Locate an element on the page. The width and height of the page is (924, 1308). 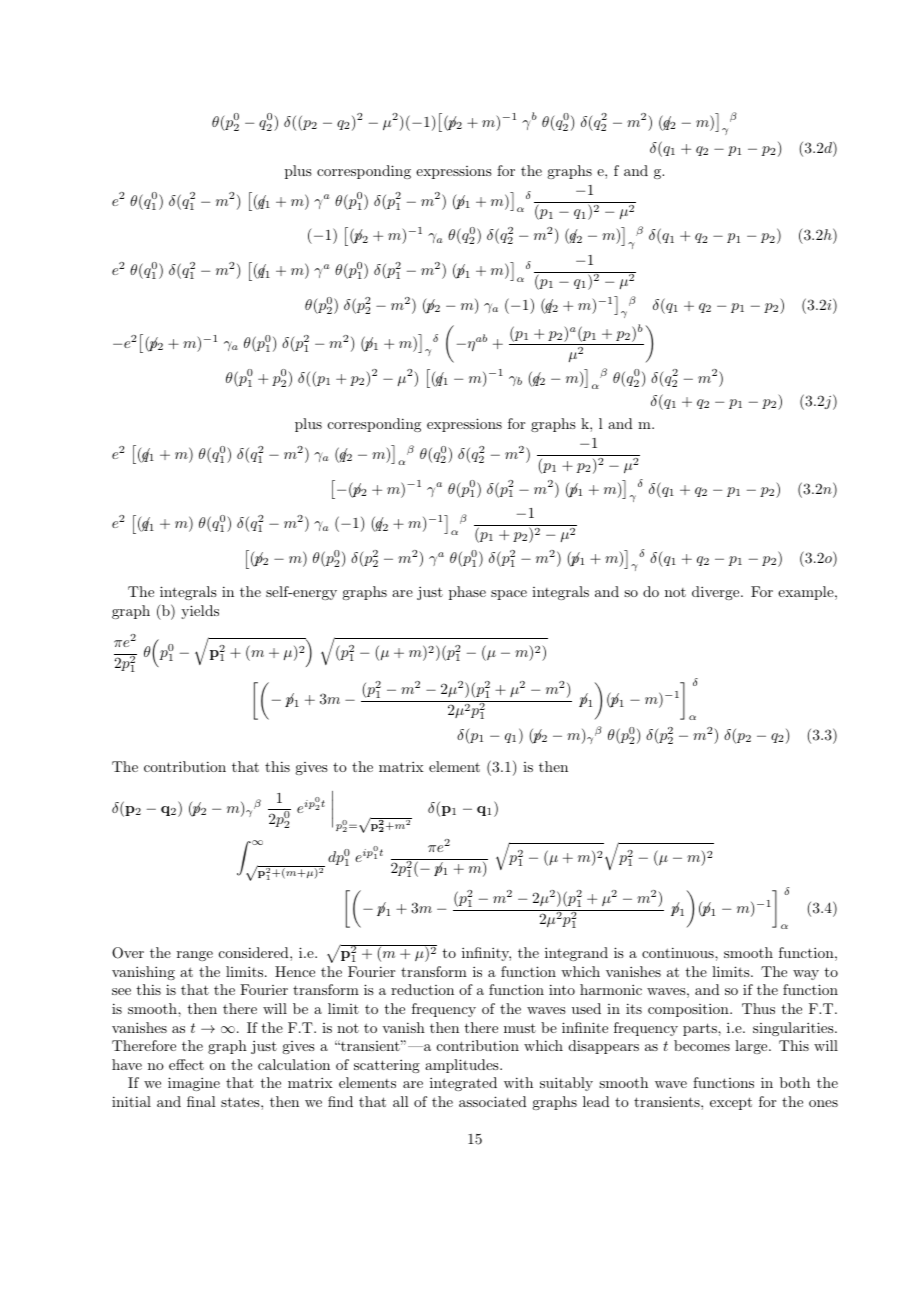
way is located at coordinates (806, 975).
